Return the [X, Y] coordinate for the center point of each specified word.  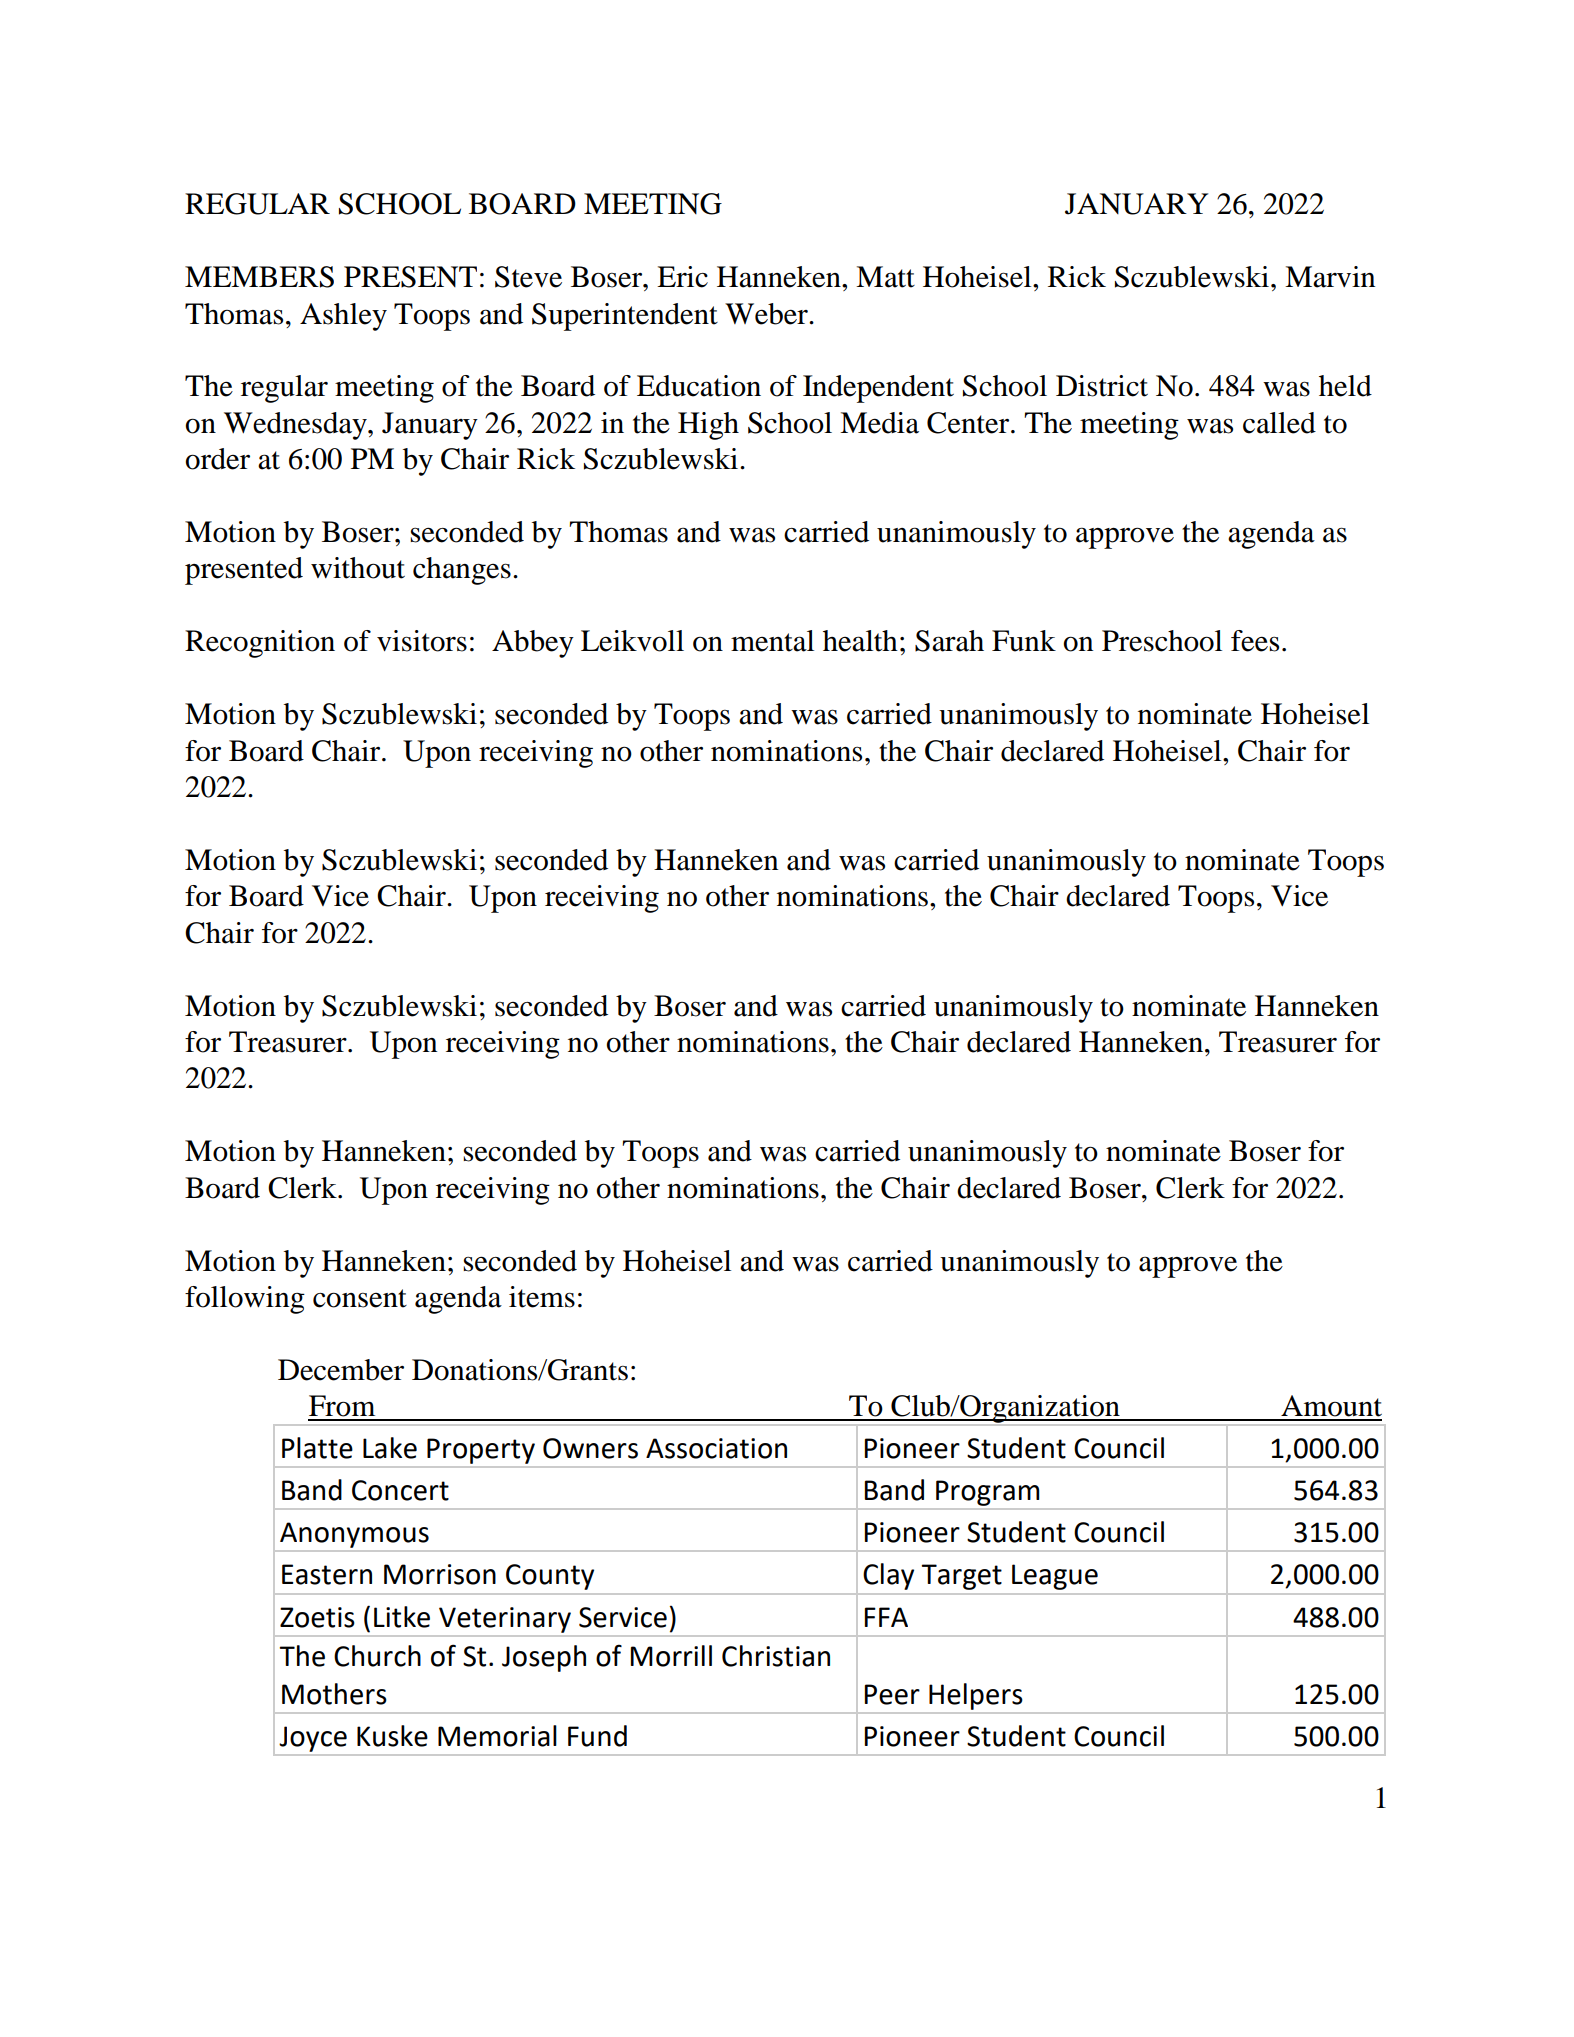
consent [360, 1298]
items [542, 1297]
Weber [767, 314]
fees [1255, 641]
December [341, 1370]
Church [377, 1656]
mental [772, 641]
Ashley [343, 317]
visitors [422, 641]
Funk [1024, 641]
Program [987, 1493]
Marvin [1330, 277]
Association [716, 1448]
